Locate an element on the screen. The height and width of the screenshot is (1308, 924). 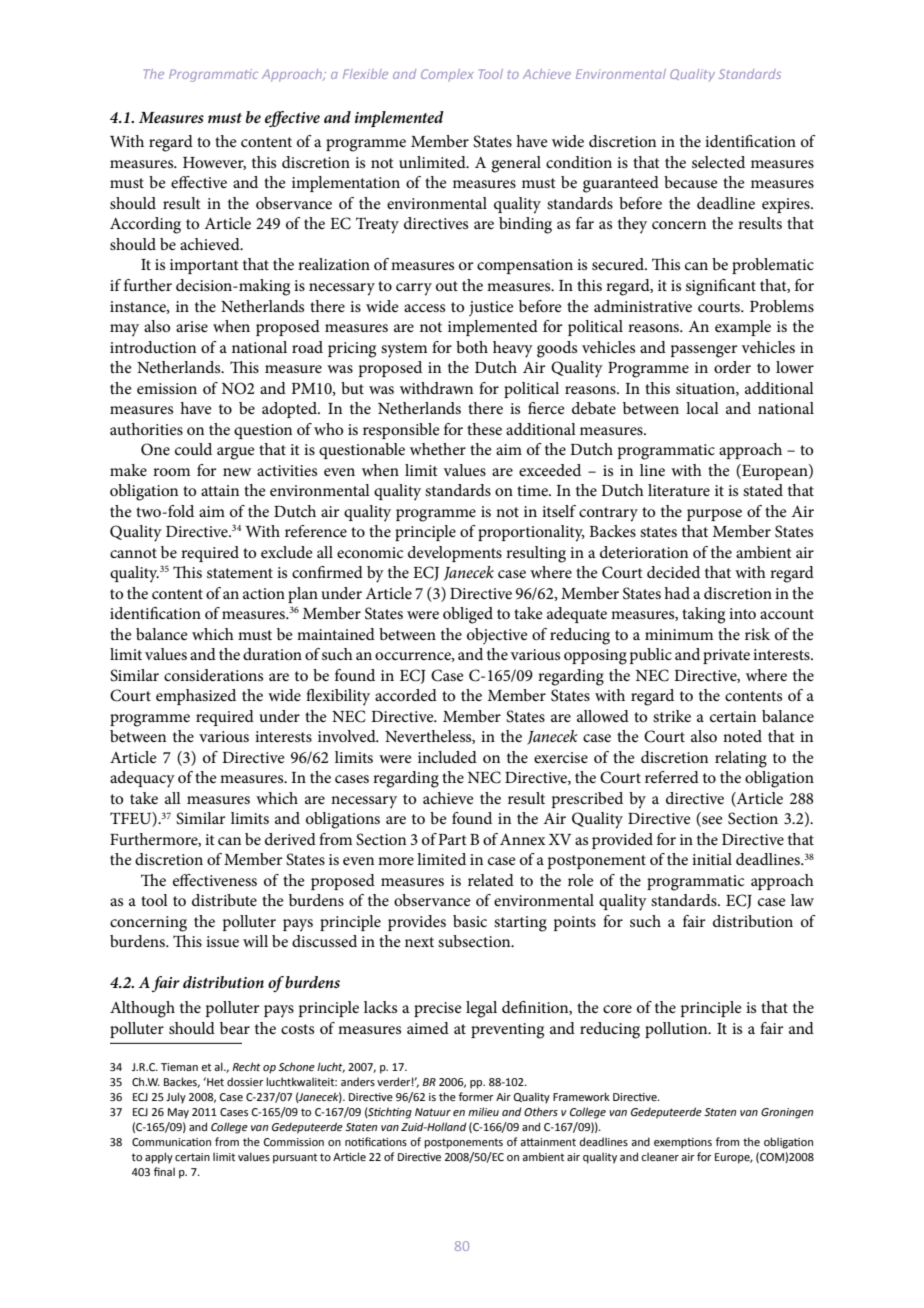
selected is located at coordinates (718, 162).
